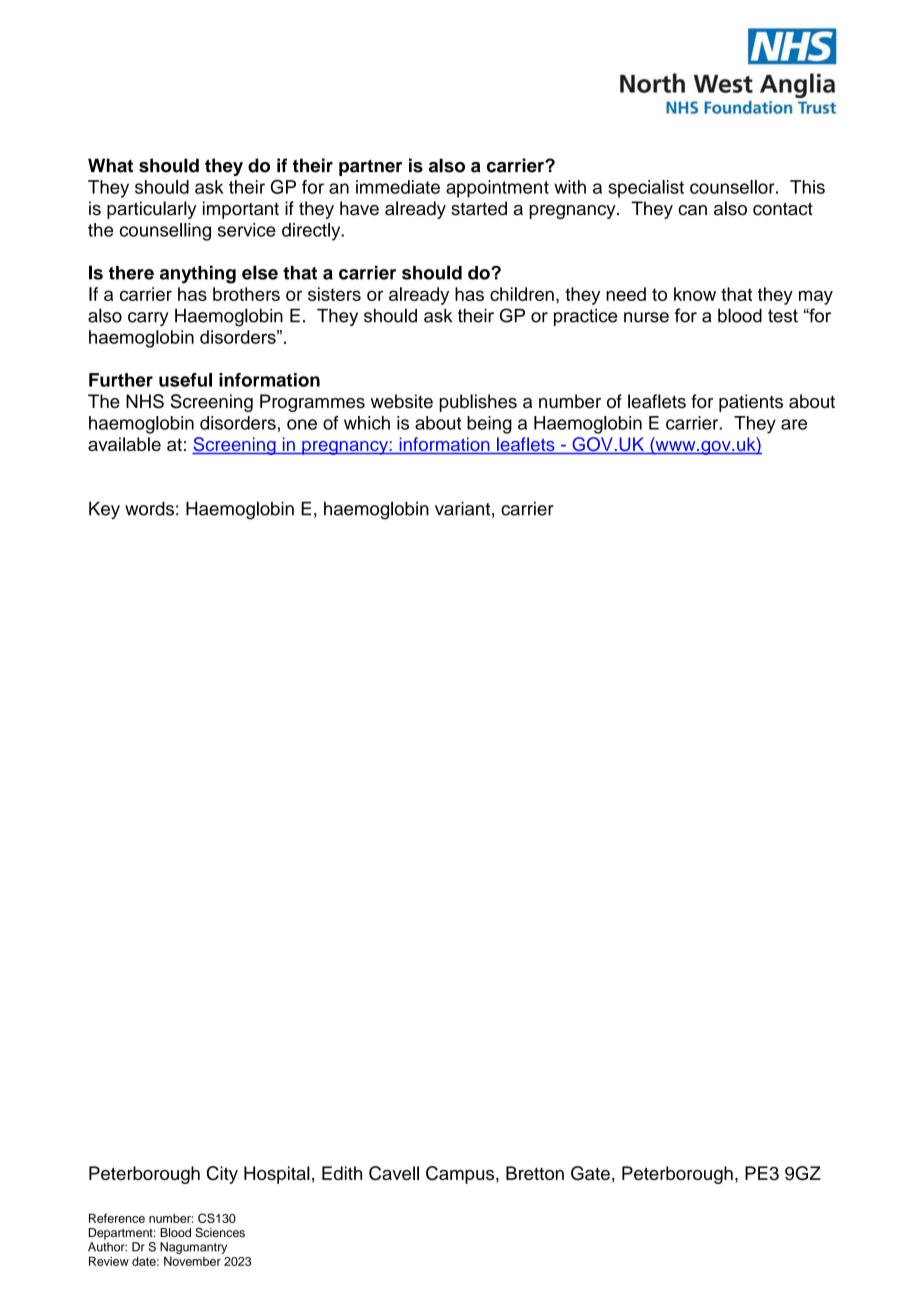 This screenshot has height=1308, width=924. I want to click on words, so click(149, 508).
